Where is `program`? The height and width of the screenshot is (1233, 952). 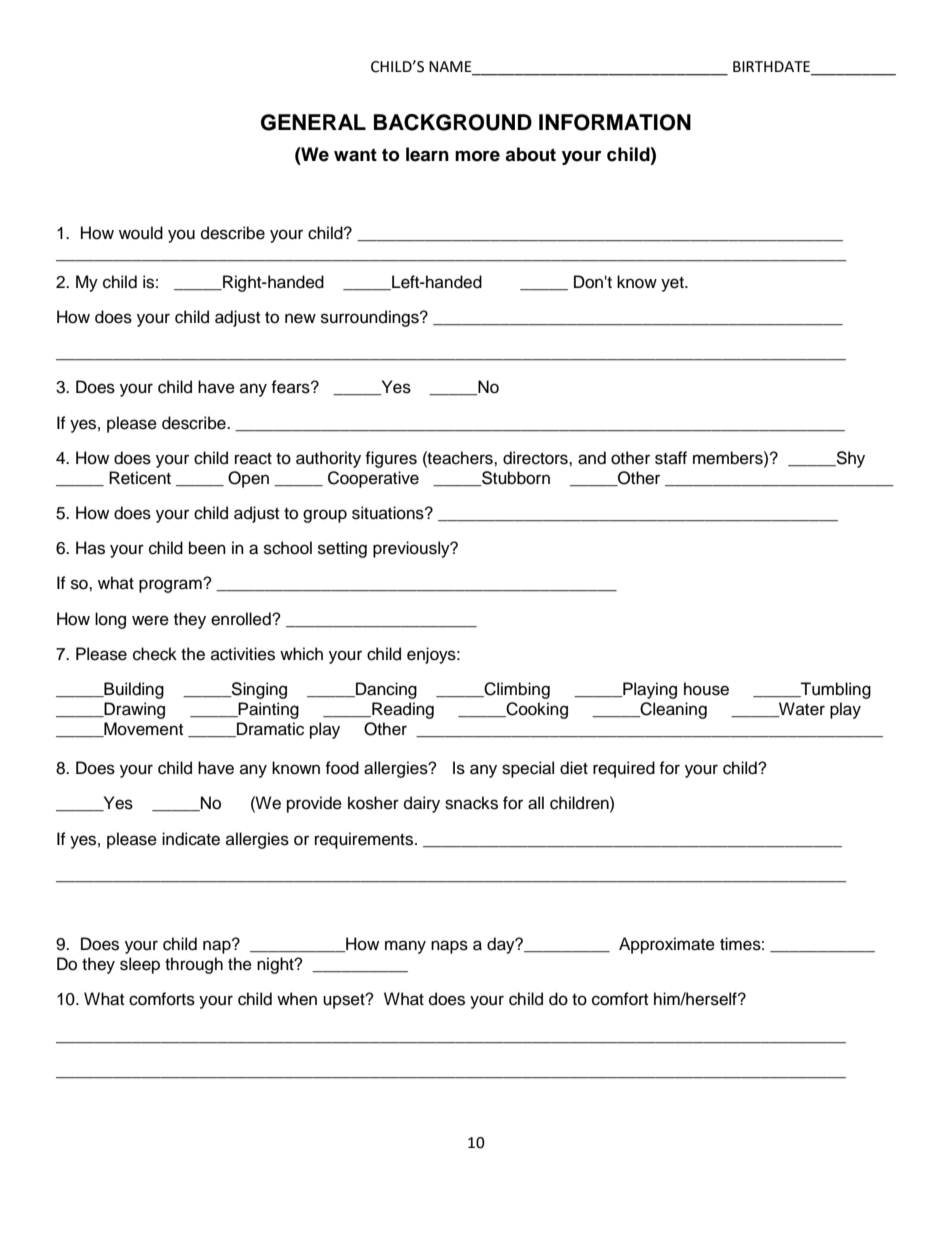 program is located at coordinates (171, 586).
